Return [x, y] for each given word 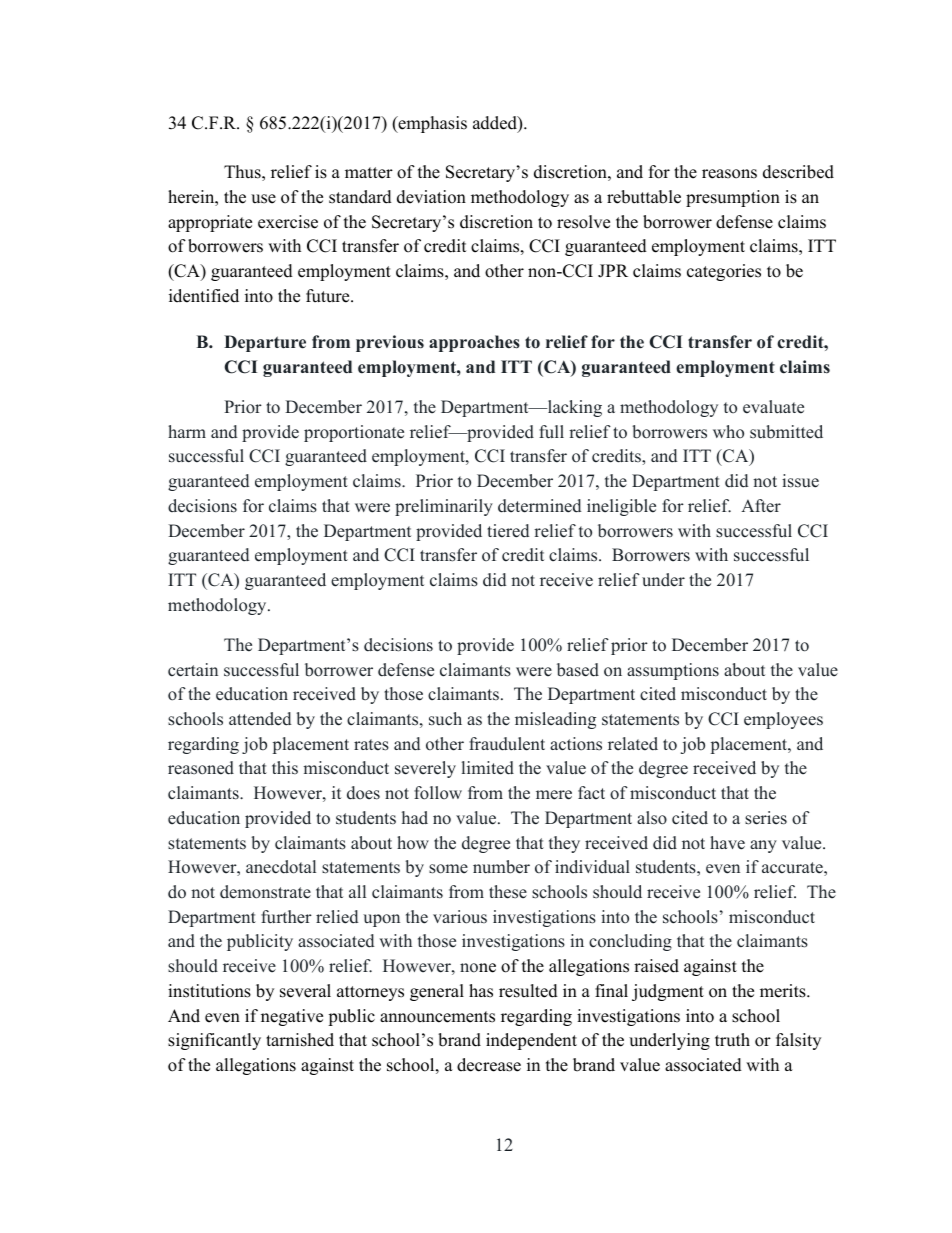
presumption [733, 198]
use [263, 199]
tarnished [300, 1040]
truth [732, 1040]
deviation [431, 197]
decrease [489, 1065]
